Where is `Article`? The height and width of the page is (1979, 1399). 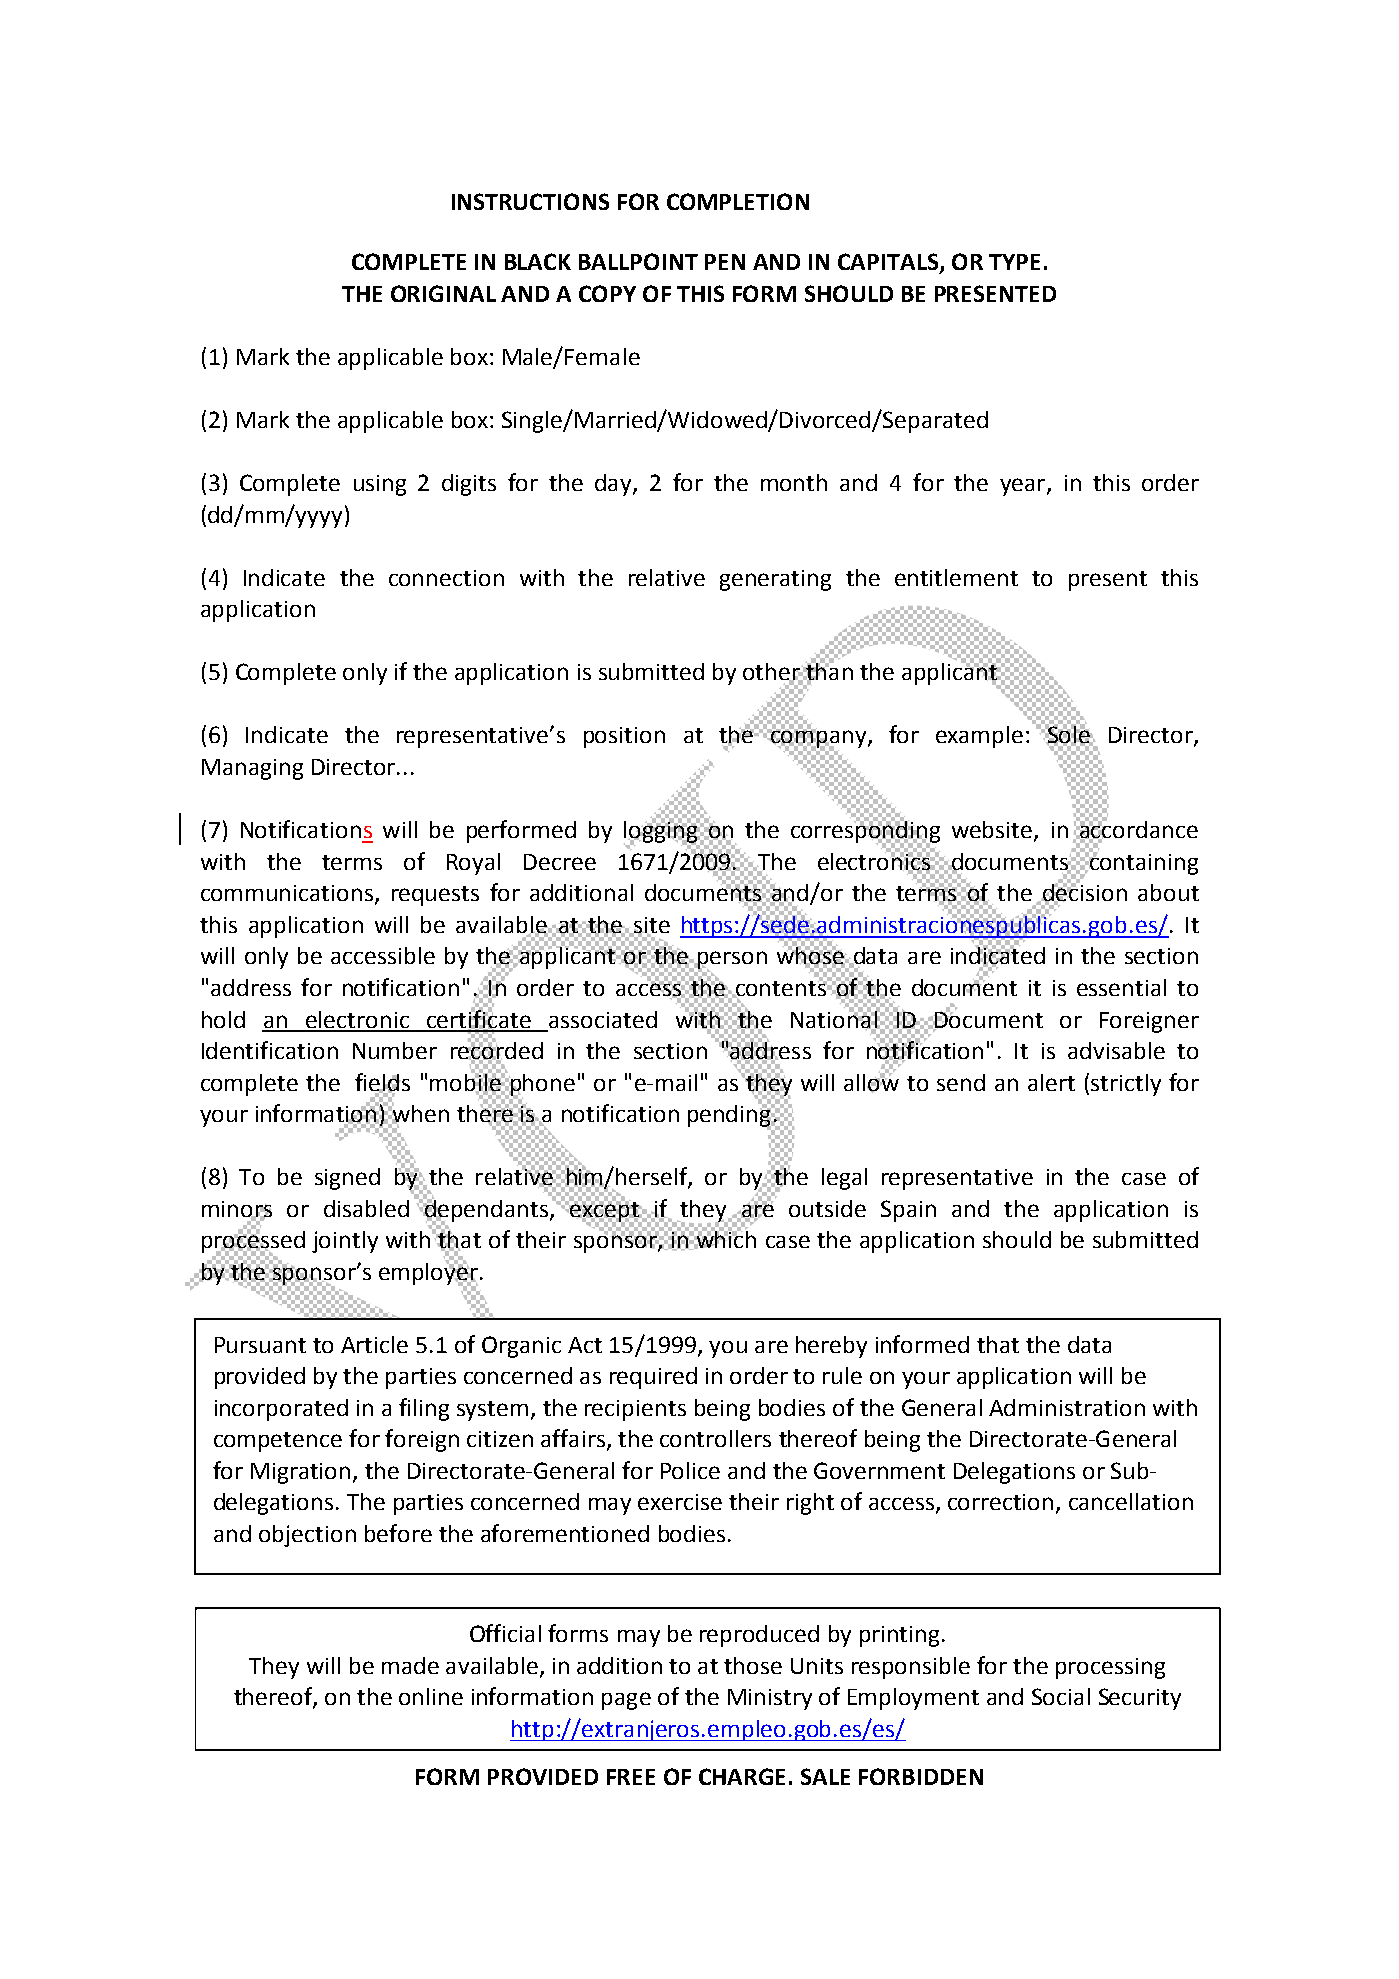 Article is located at coordinates (374, 1344).
